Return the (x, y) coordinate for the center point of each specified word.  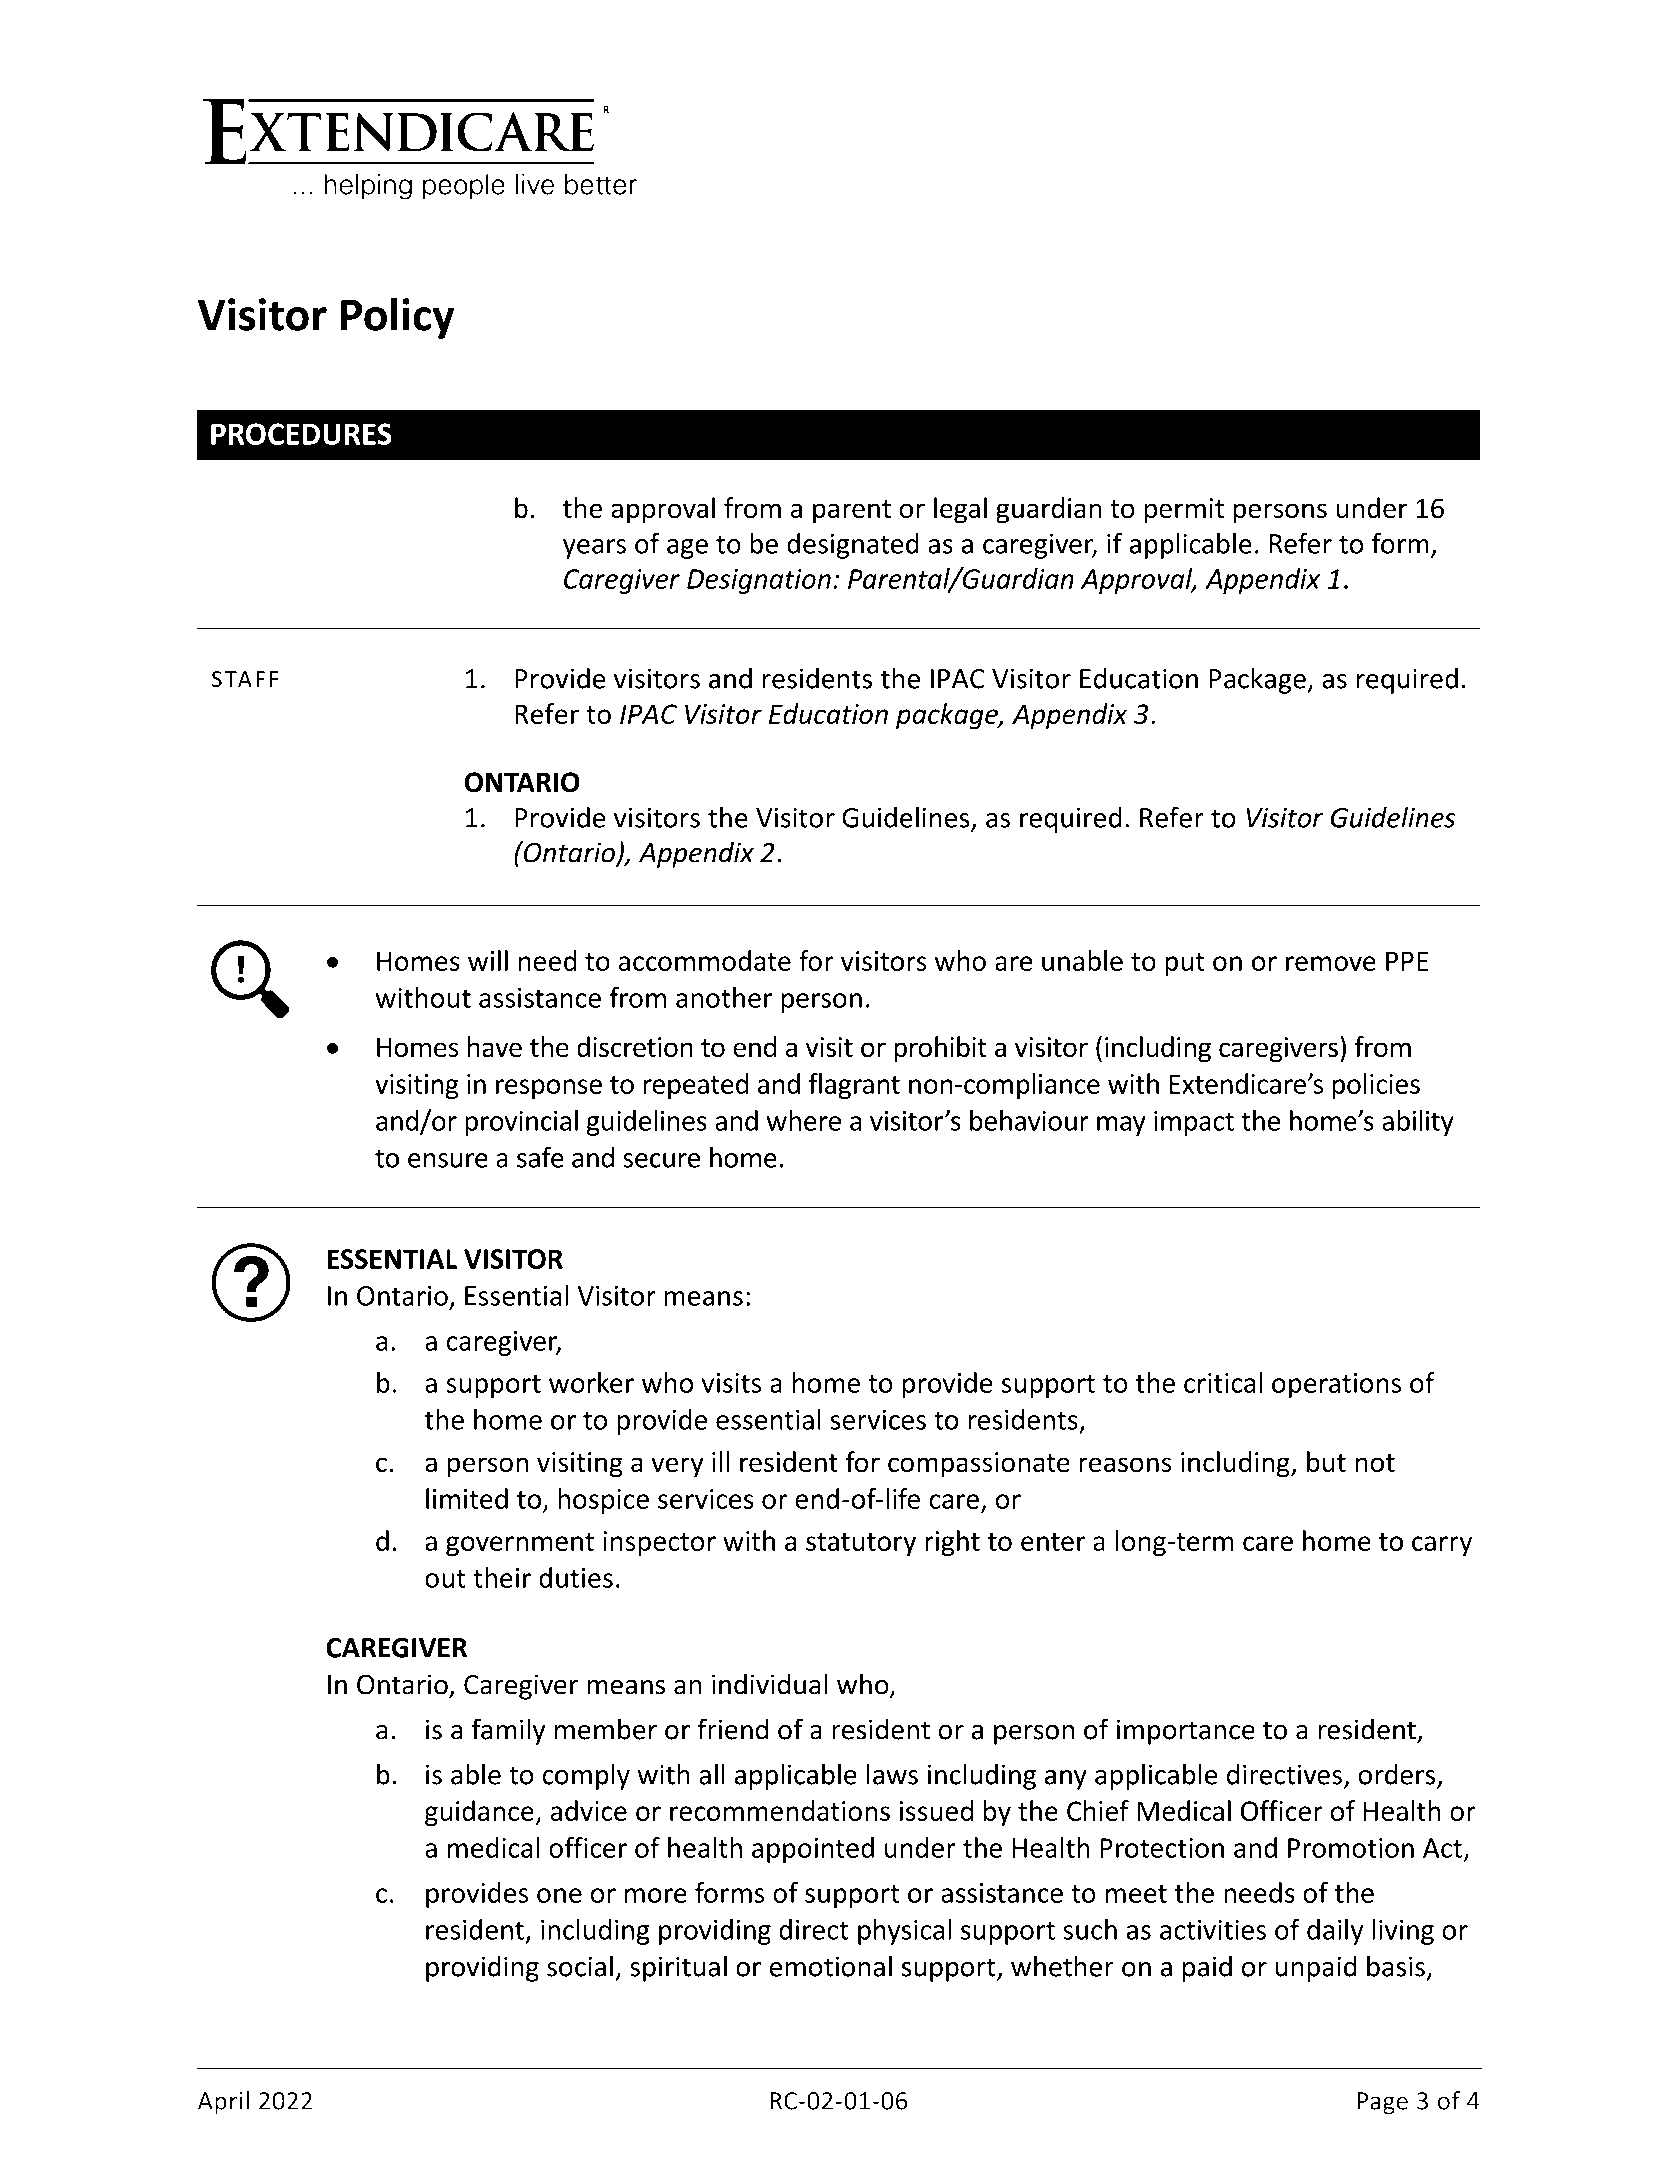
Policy (398, 318)
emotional (831, 1966)
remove (1331, 963)
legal (960, 510)
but (1326, 1461)
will (488, 960)
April (223, 2103)
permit (1184, 511)
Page (1382, 2103)
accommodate (705, 960)
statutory (861, 1544)
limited (467, 1498)
